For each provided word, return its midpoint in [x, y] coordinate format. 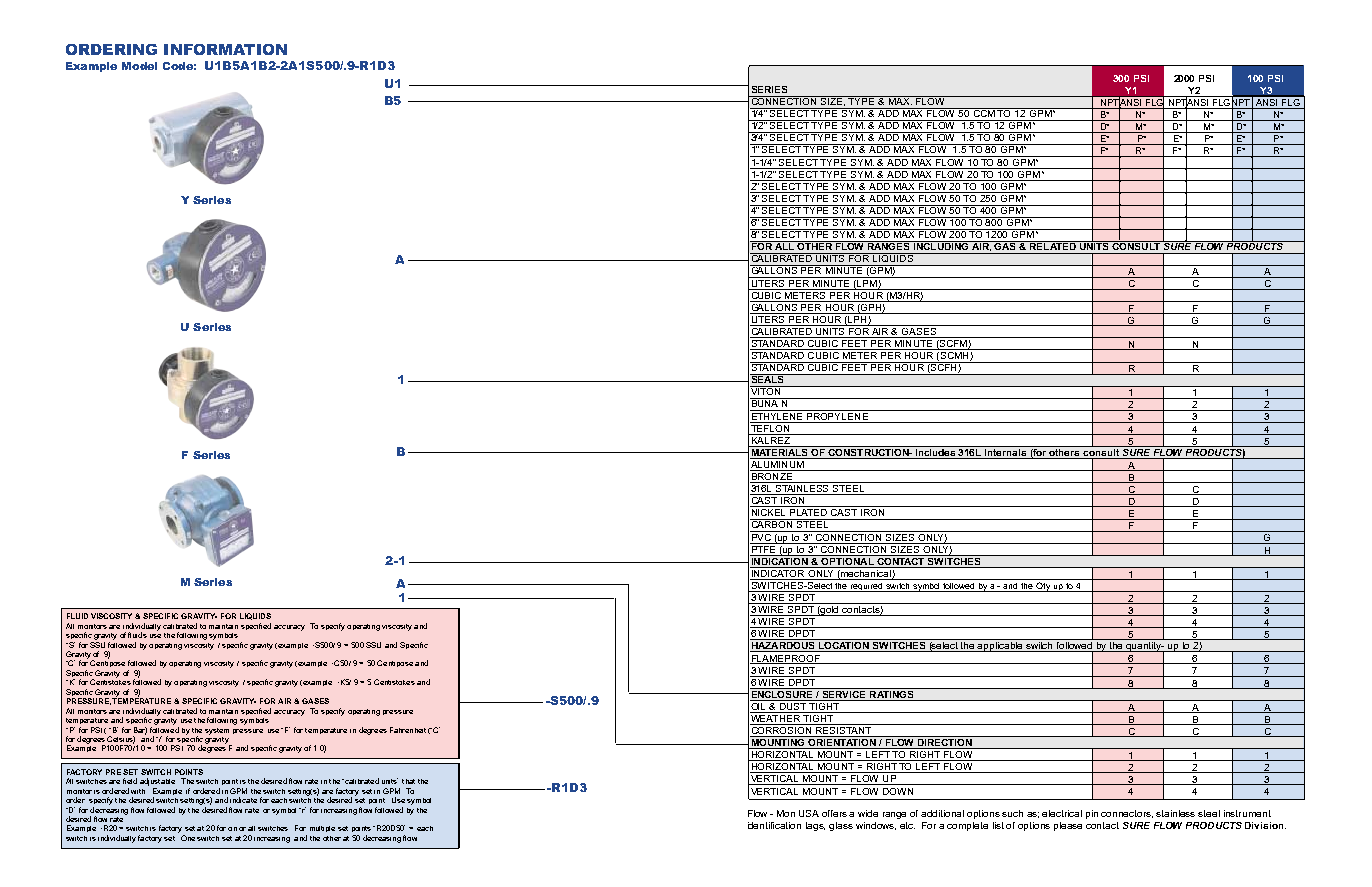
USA [809, 813]
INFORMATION [225, 49]
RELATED [1053, 245]
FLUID [77, 616]
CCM [984, 112]
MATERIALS [779, 451]
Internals [1006, 451]
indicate [243, 800]
